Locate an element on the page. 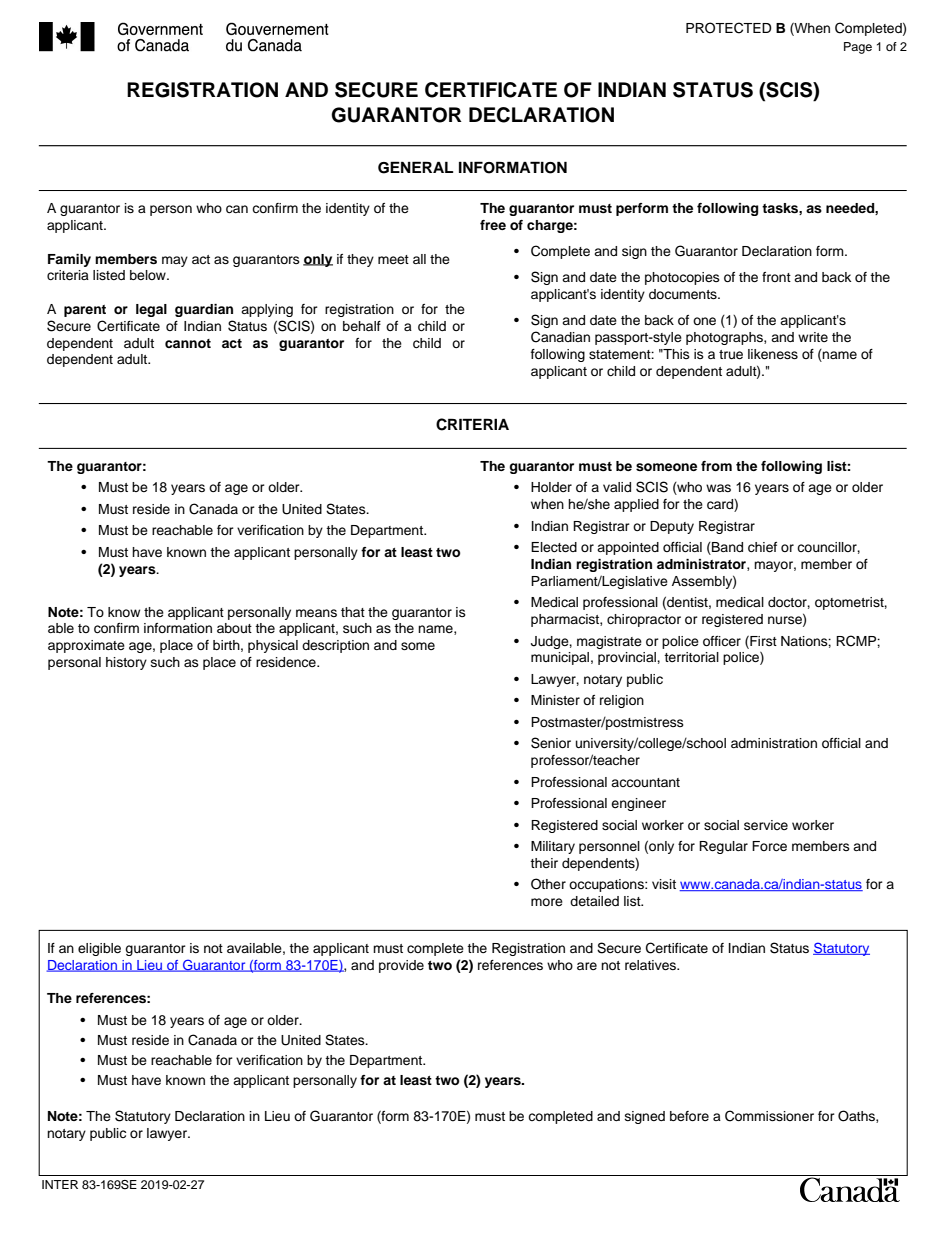 The height and width of the image is (1233, 952). Senior is located at coordinates (551, 743).
